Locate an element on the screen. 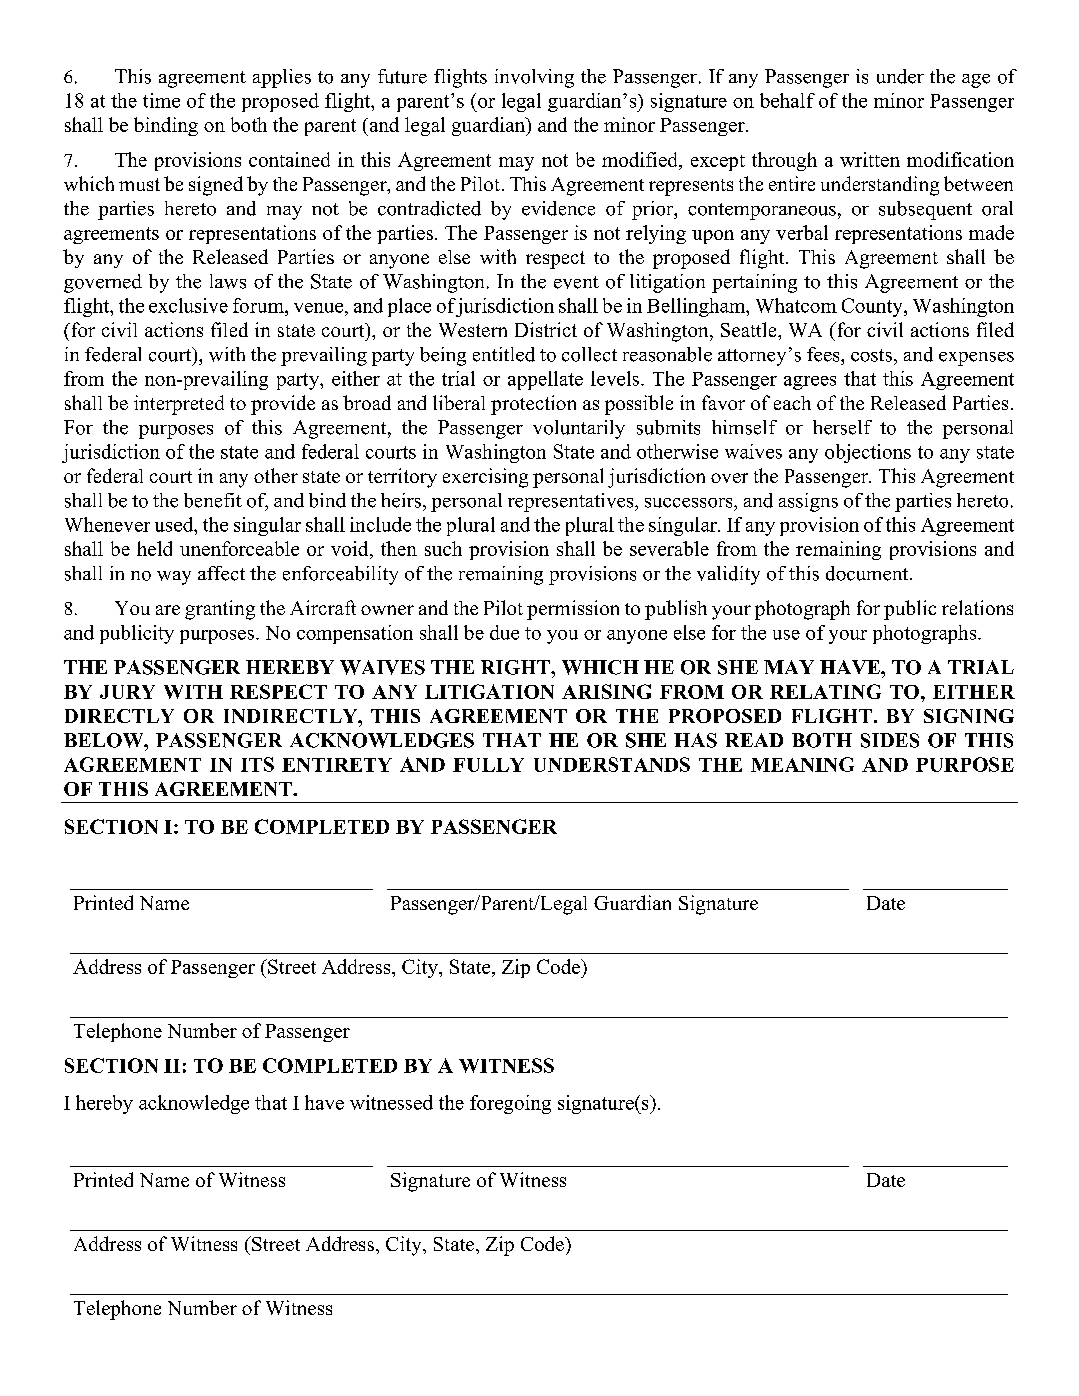 This screenshot has height=1396, width=1079. interpreted is located at coordinates (179, 405).
